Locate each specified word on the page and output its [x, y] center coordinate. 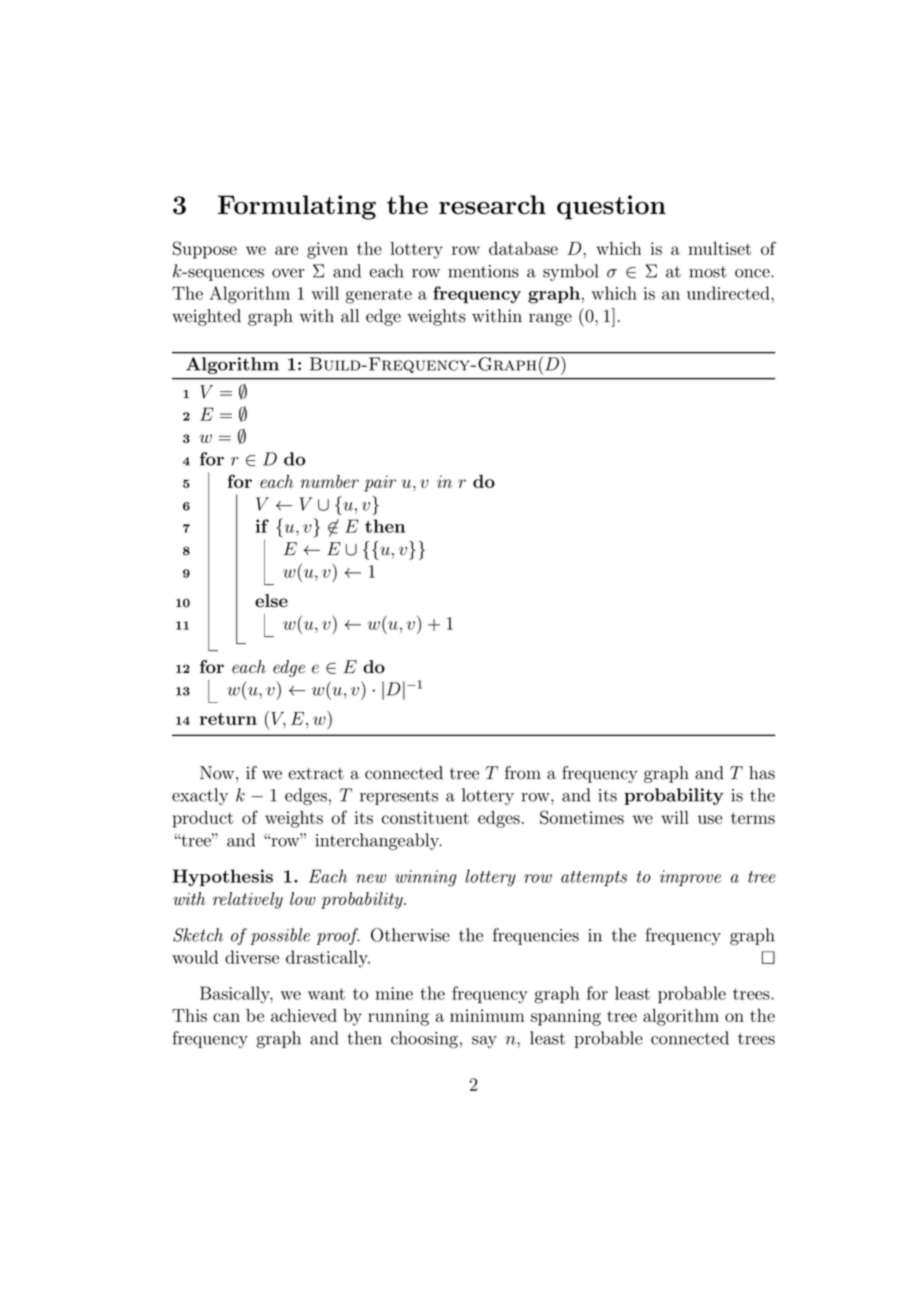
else [271, 601]
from [523, 773]
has [762, 773]
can [226, 1017]
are [286, 250]
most [708, 272]
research [492, 205]
